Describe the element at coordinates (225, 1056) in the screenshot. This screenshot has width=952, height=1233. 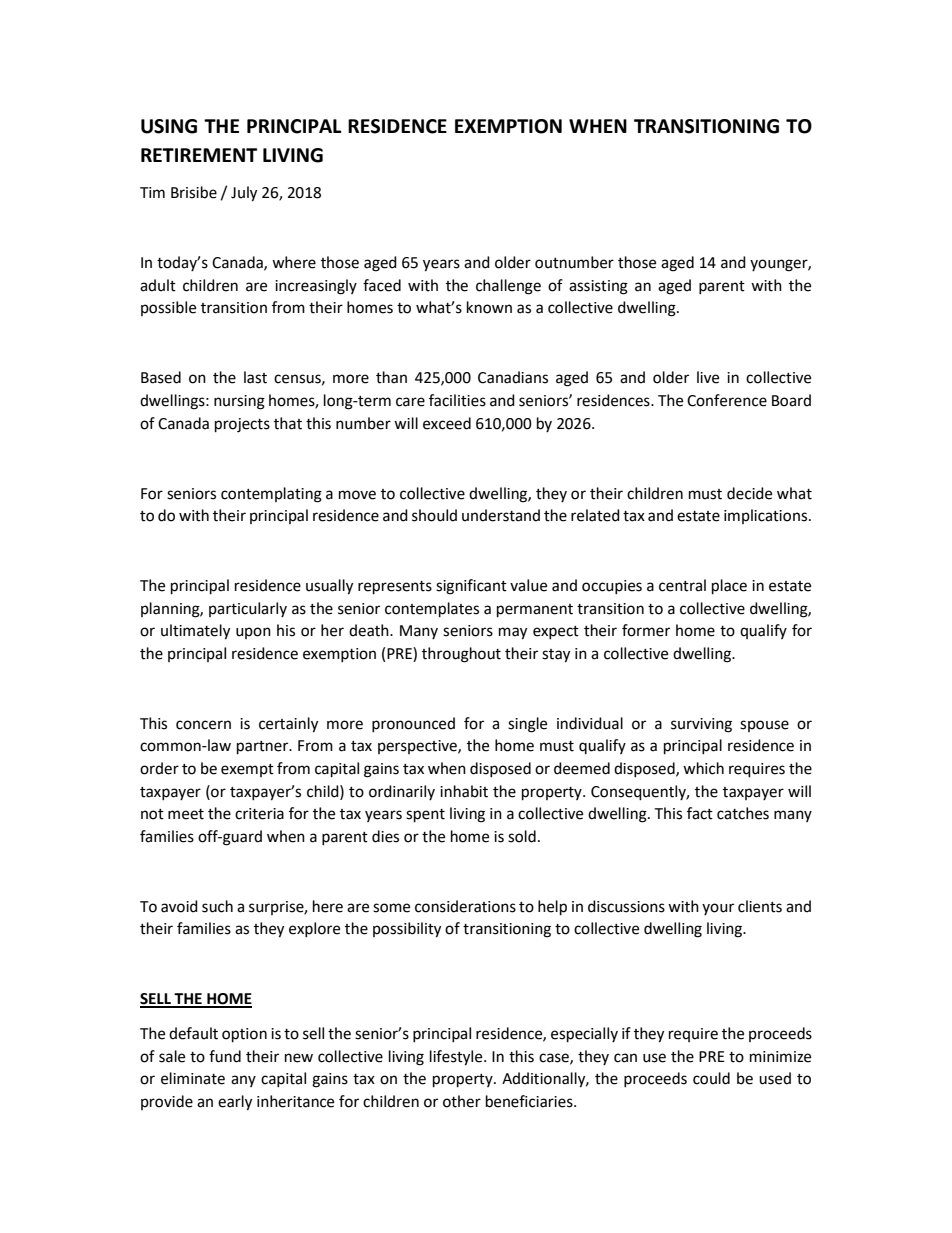
I see `fund` at that location.
